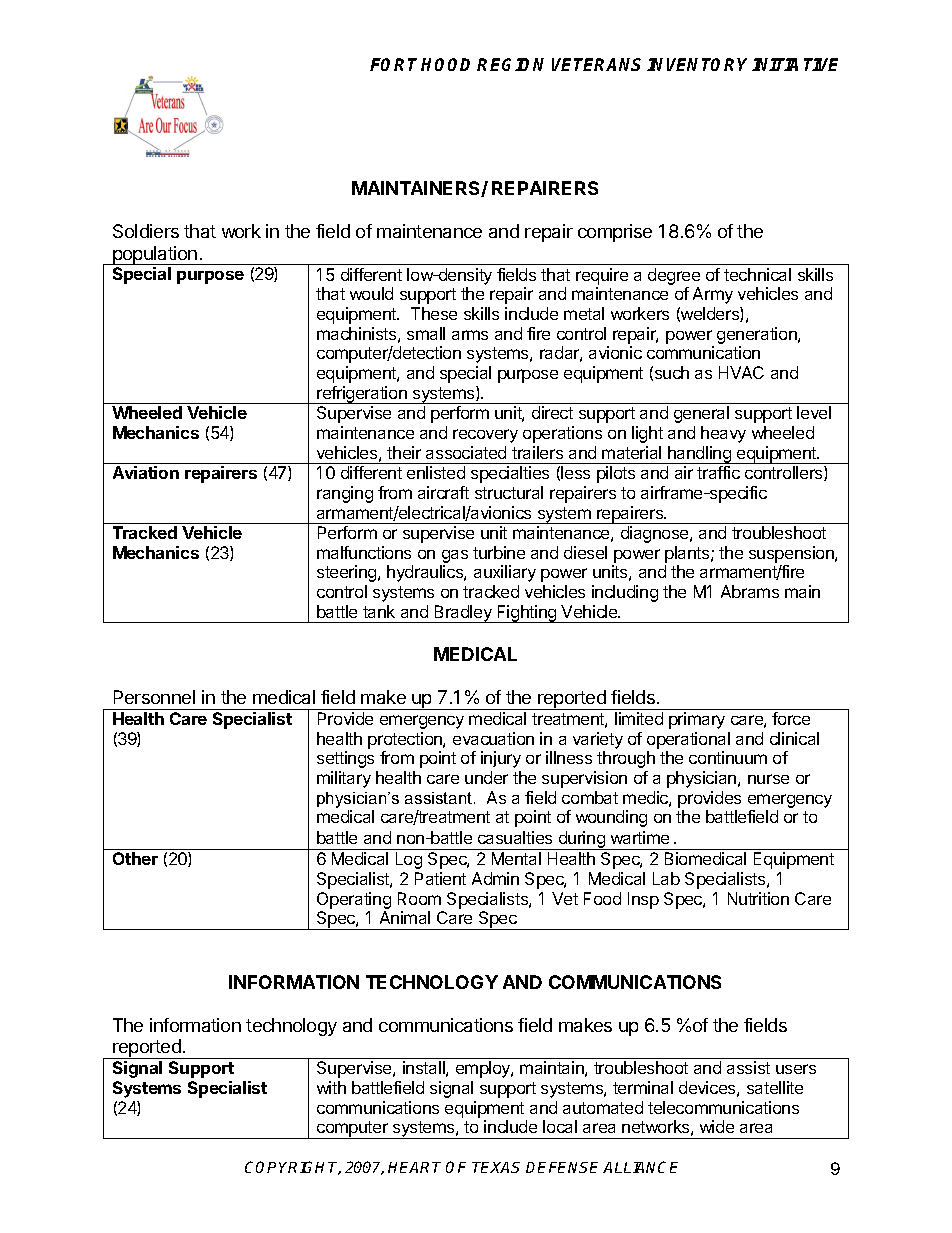 Image resolution: width=952 pixels, height=1233 pixels. What do you see at coordinates (146, 231) in the screenshot?
I see `Soldiers` at bounding box center [146, 231].
